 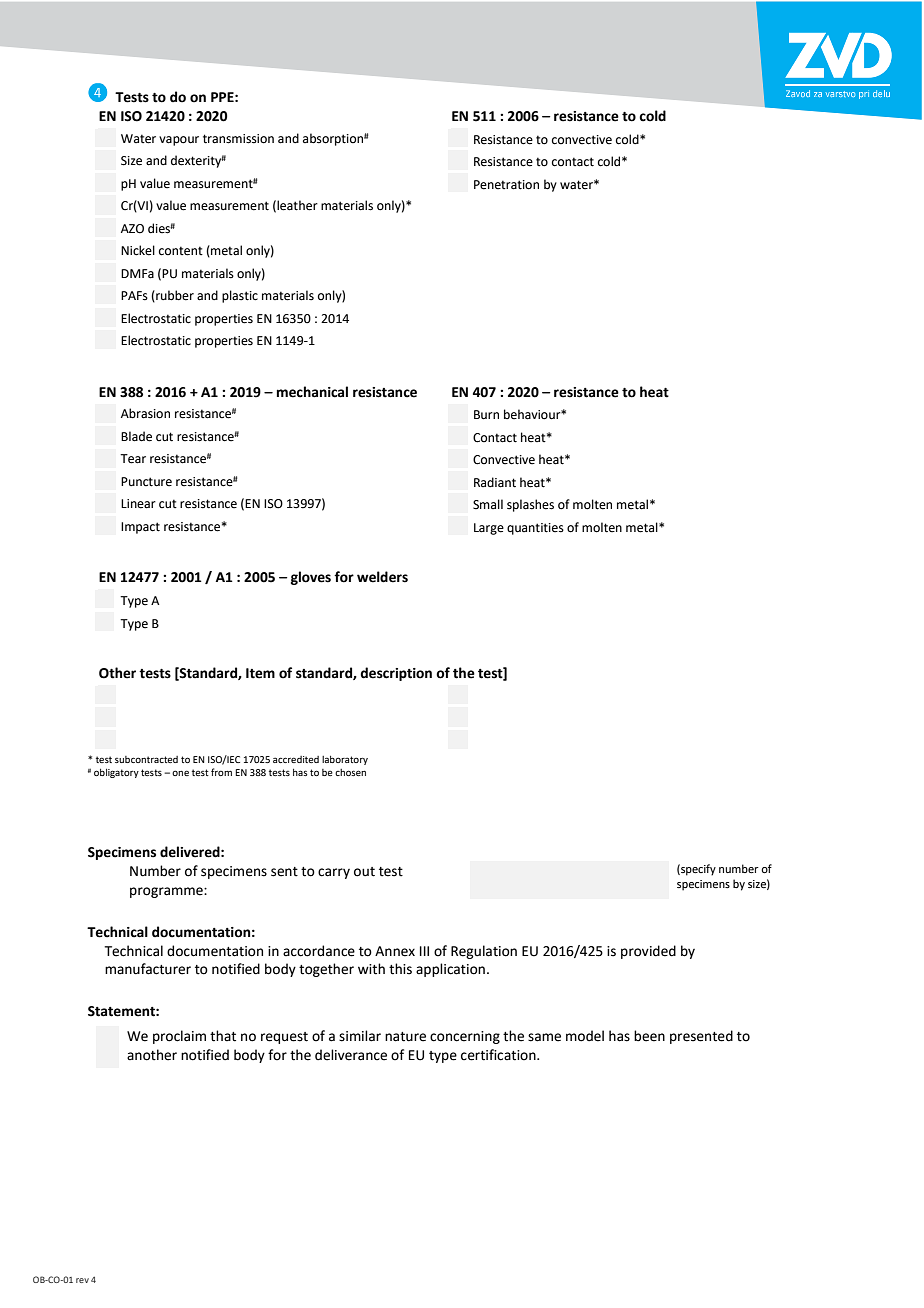 What do you see at coordinates (396, 674) in the document?
I see `description` at bounding box center [396, 674].
